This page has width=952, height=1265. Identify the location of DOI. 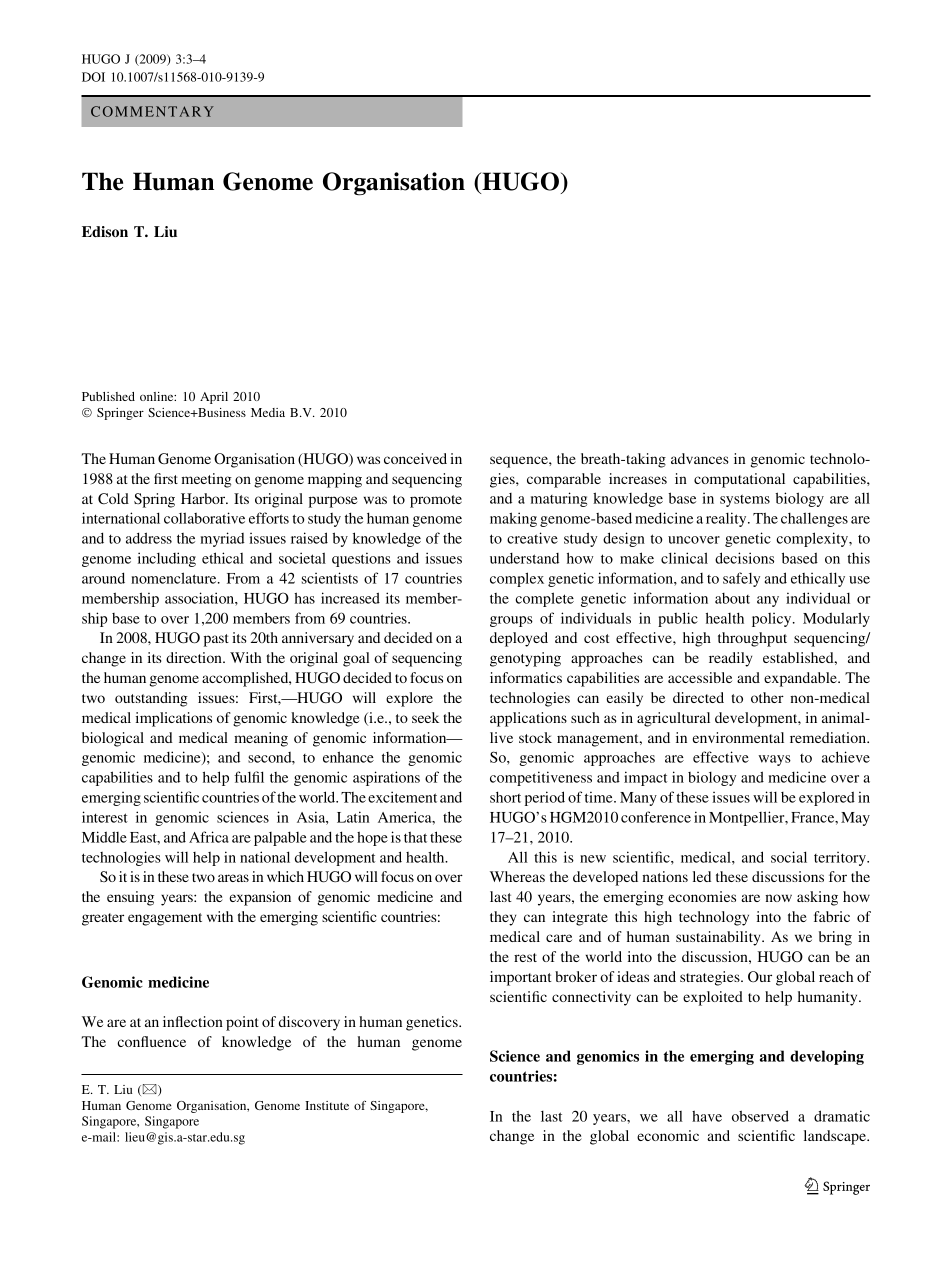
(93, 77).
